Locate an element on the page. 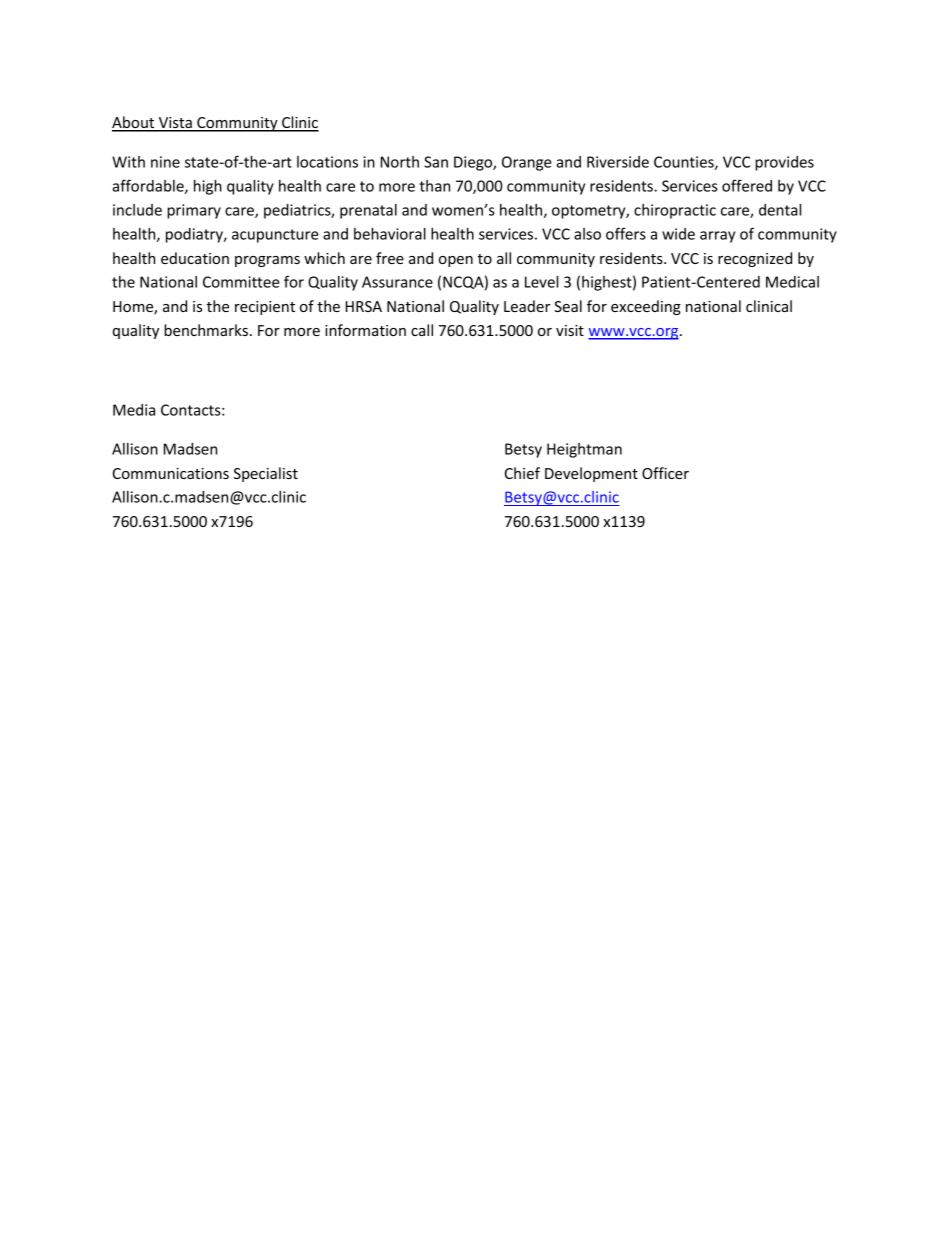 The height and width of the page is (1233, 952). recipient is located at coordinates (265, 308).
